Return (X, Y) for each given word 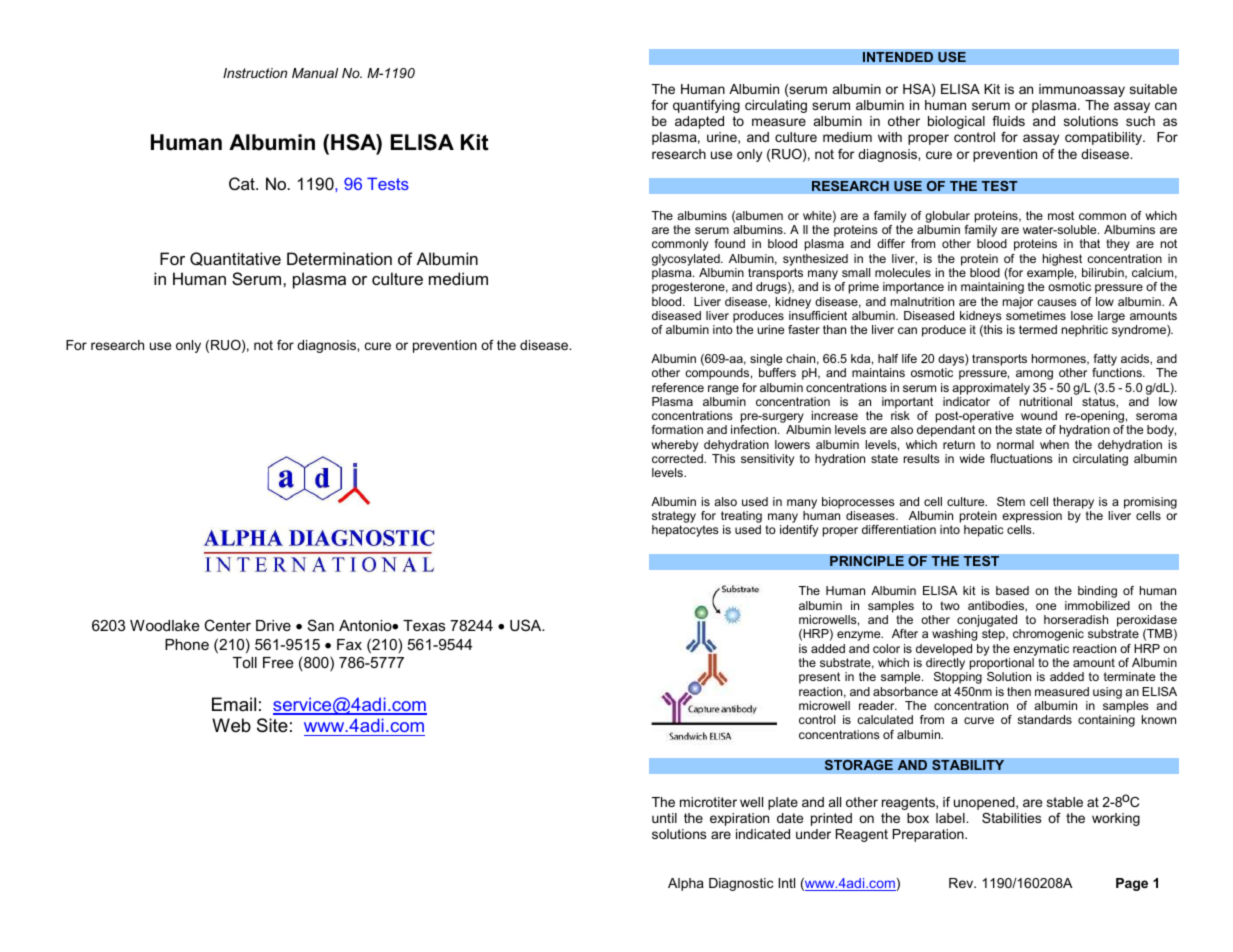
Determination (339, 258)
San (321, 625)
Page (1132, 884)
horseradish (1076, 619)
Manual (315, 73)
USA (527, 625)
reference (678, 387)
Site (272, 725)
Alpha (686, 884)
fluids (1008, 121)
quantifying (706, 106)
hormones (1060, 359)
